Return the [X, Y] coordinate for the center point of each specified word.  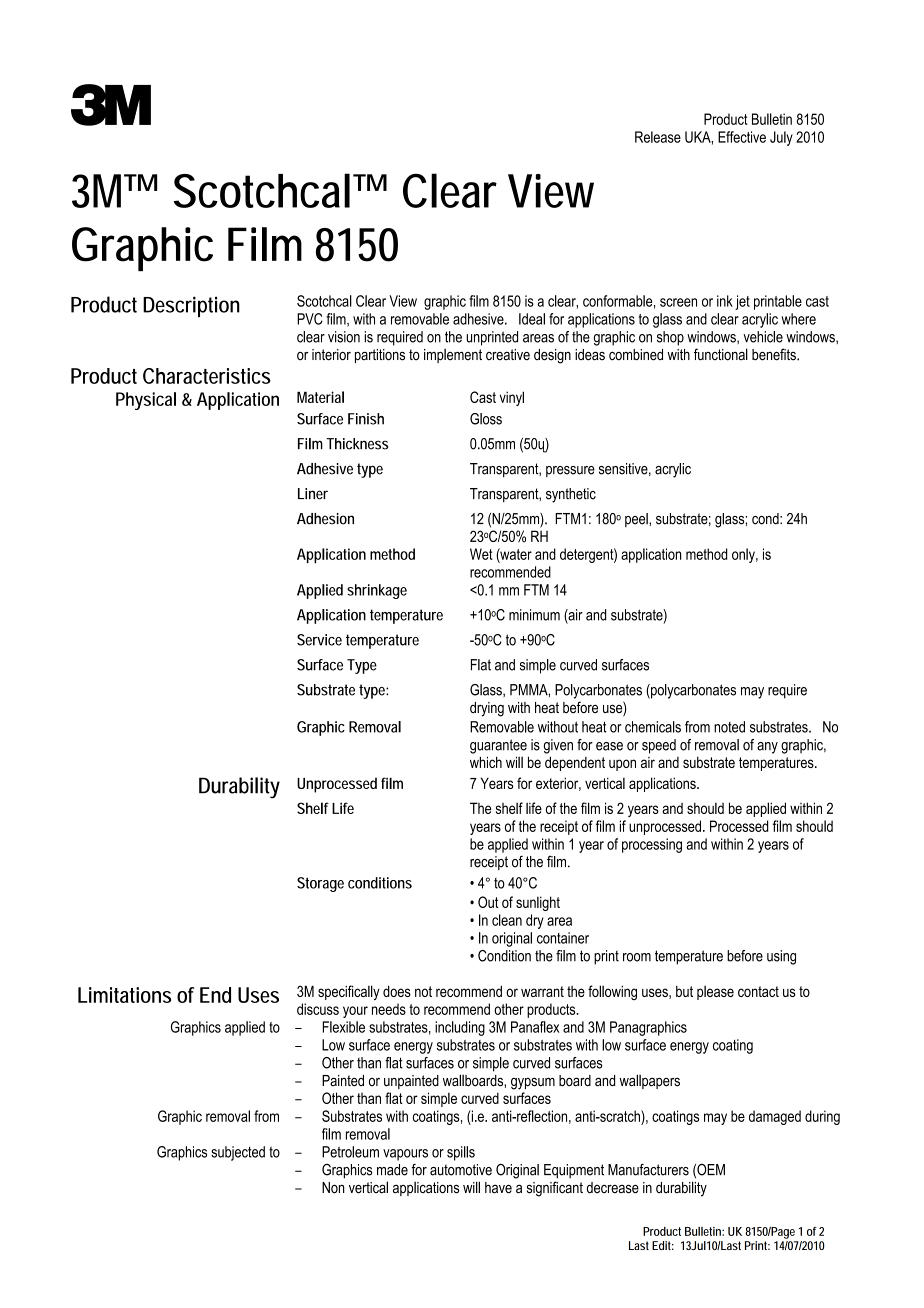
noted [729, 727]
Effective [742, 137]
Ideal [532, 319]
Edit [663, 1245]
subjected [238, 1153]
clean [507, 920]
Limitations [124, 995]
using [781, 957]
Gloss [486, 419]
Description [191, 306]
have [498, 1188]
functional [721, 354]
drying [487, 709]
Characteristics [207, 376]
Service [319, 640]
